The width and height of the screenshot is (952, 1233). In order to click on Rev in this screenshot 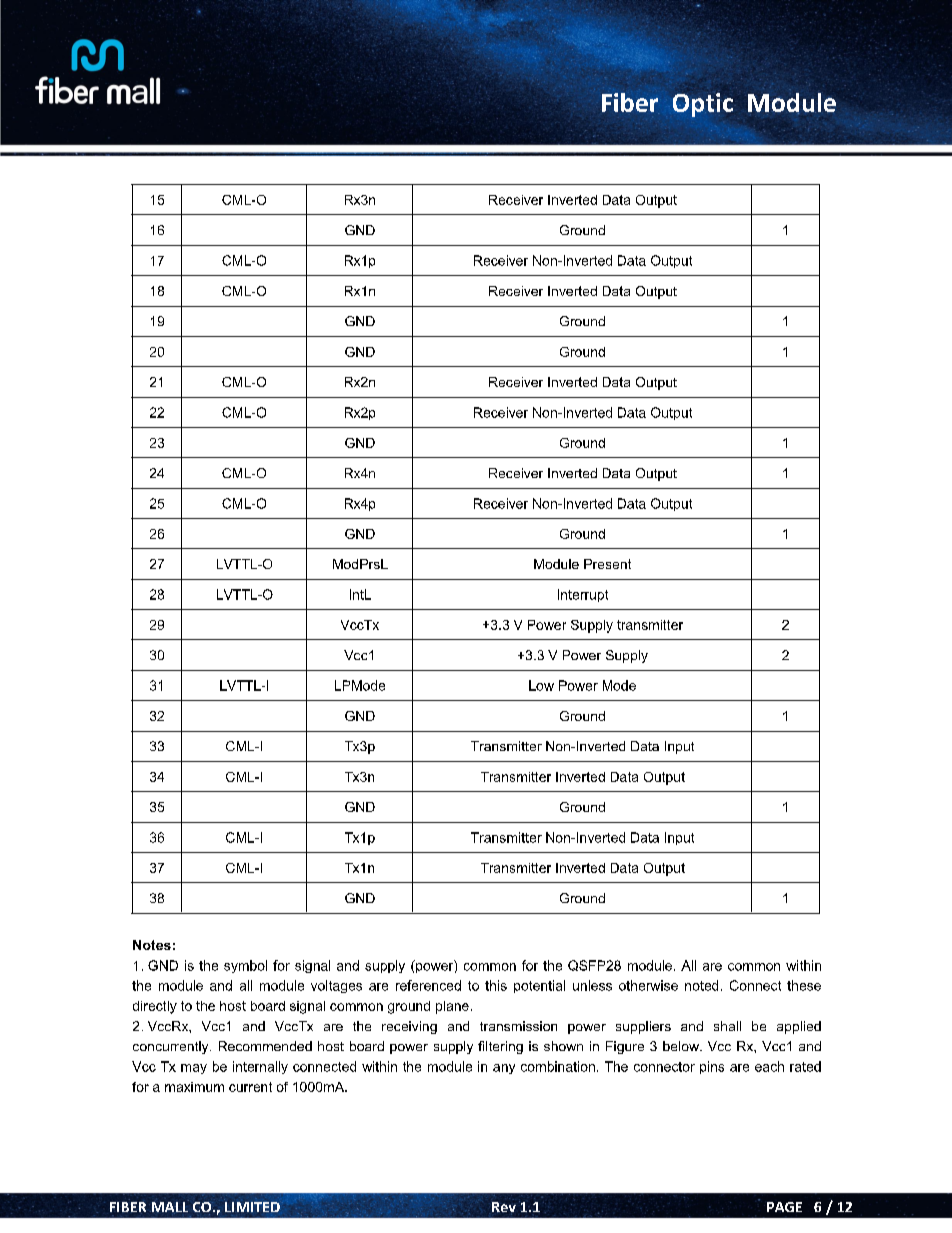, I will do `click(504, 1207)`.
